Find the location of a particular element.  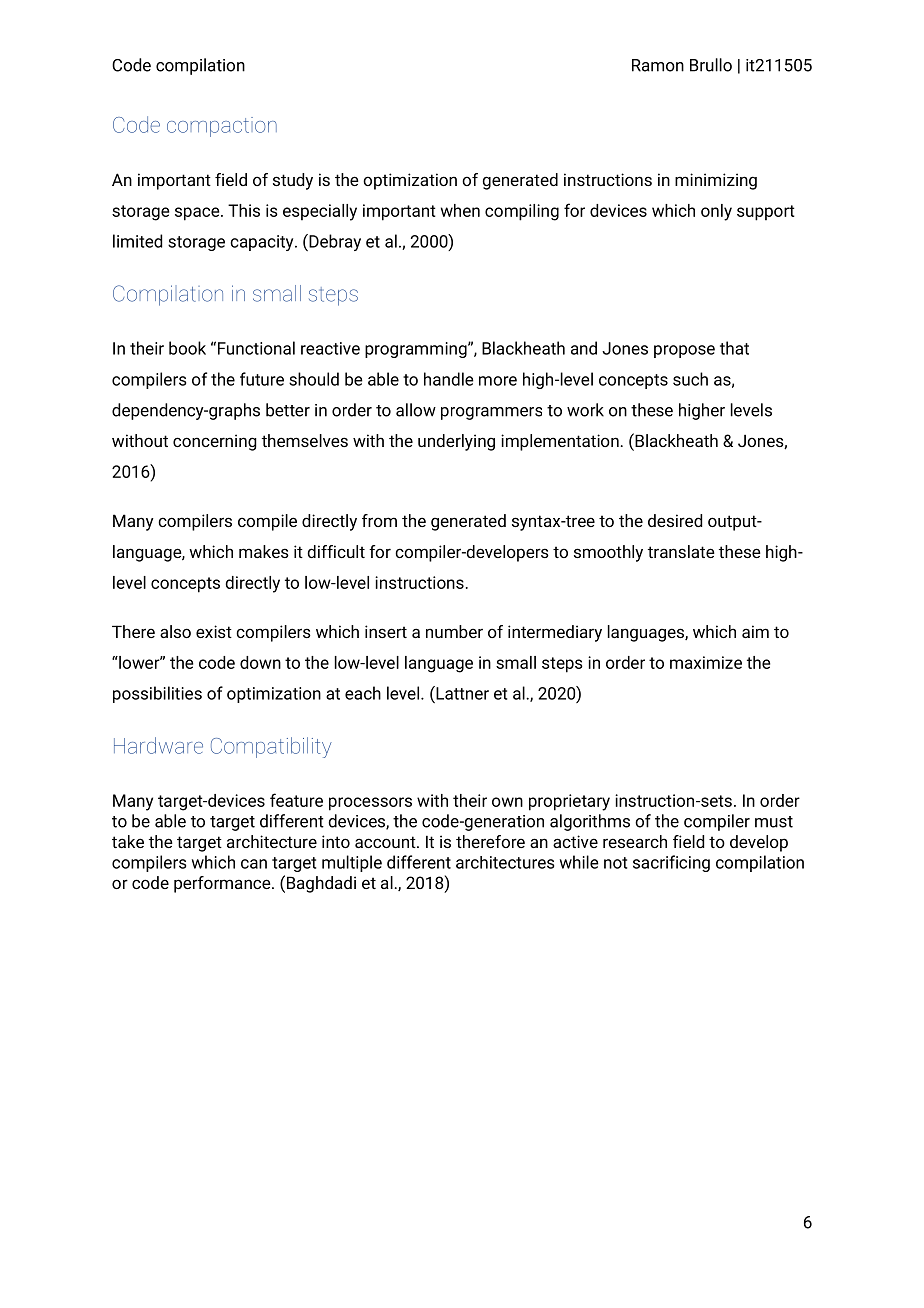

aim is located at coordinates (755, 631).
